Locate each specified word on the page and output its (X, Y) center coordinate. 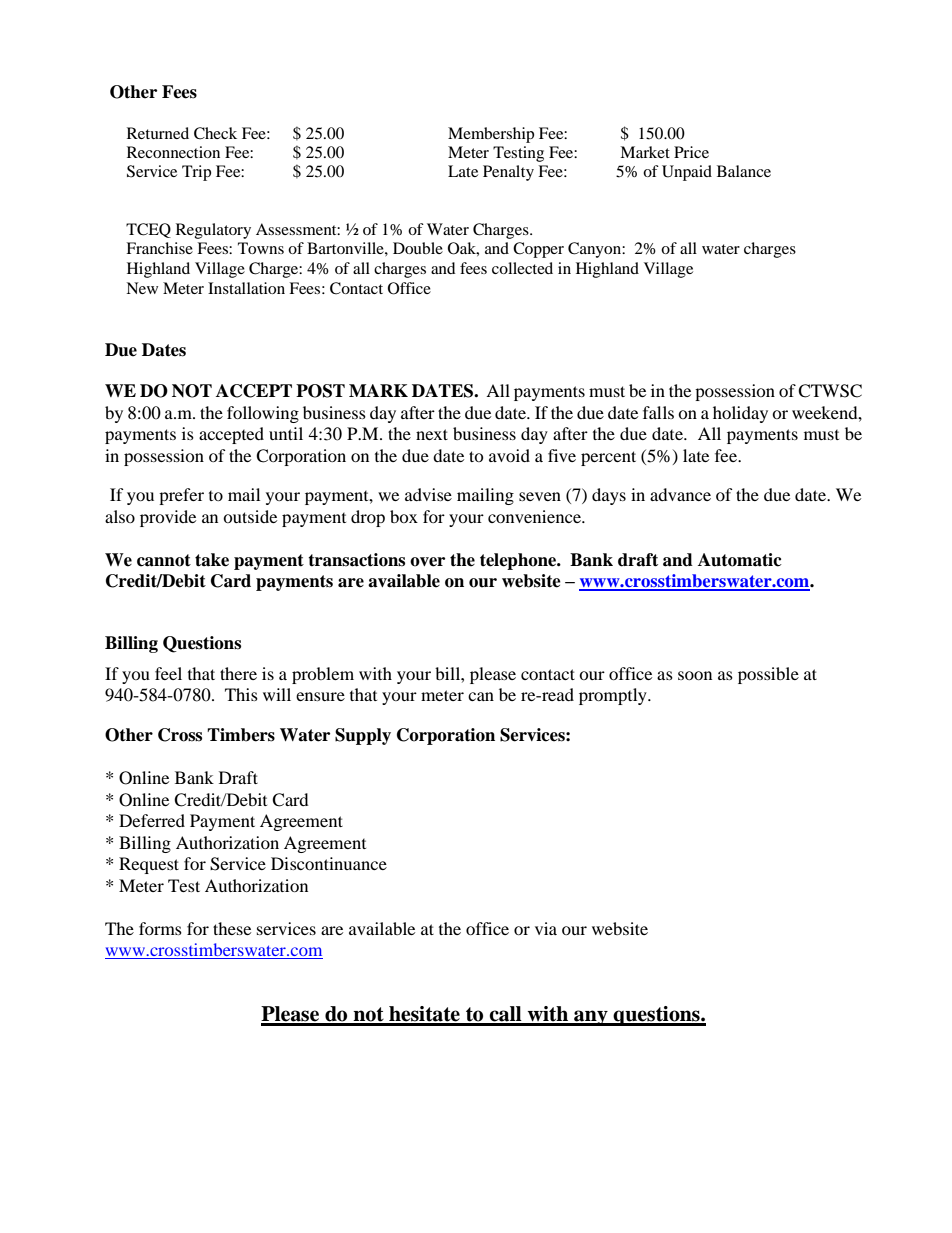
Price (691, 152)
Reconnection (173, 152)
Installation (246, 288)
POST (320, 391)
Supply (363, 736)
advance (680, 494)
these (232, 928)
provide (168, 518)
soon (695, 675)
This (241, 694)
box (404, 516)
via (546, 928)
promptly (614, 696)
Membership (491, 135)
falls (658, 412)
